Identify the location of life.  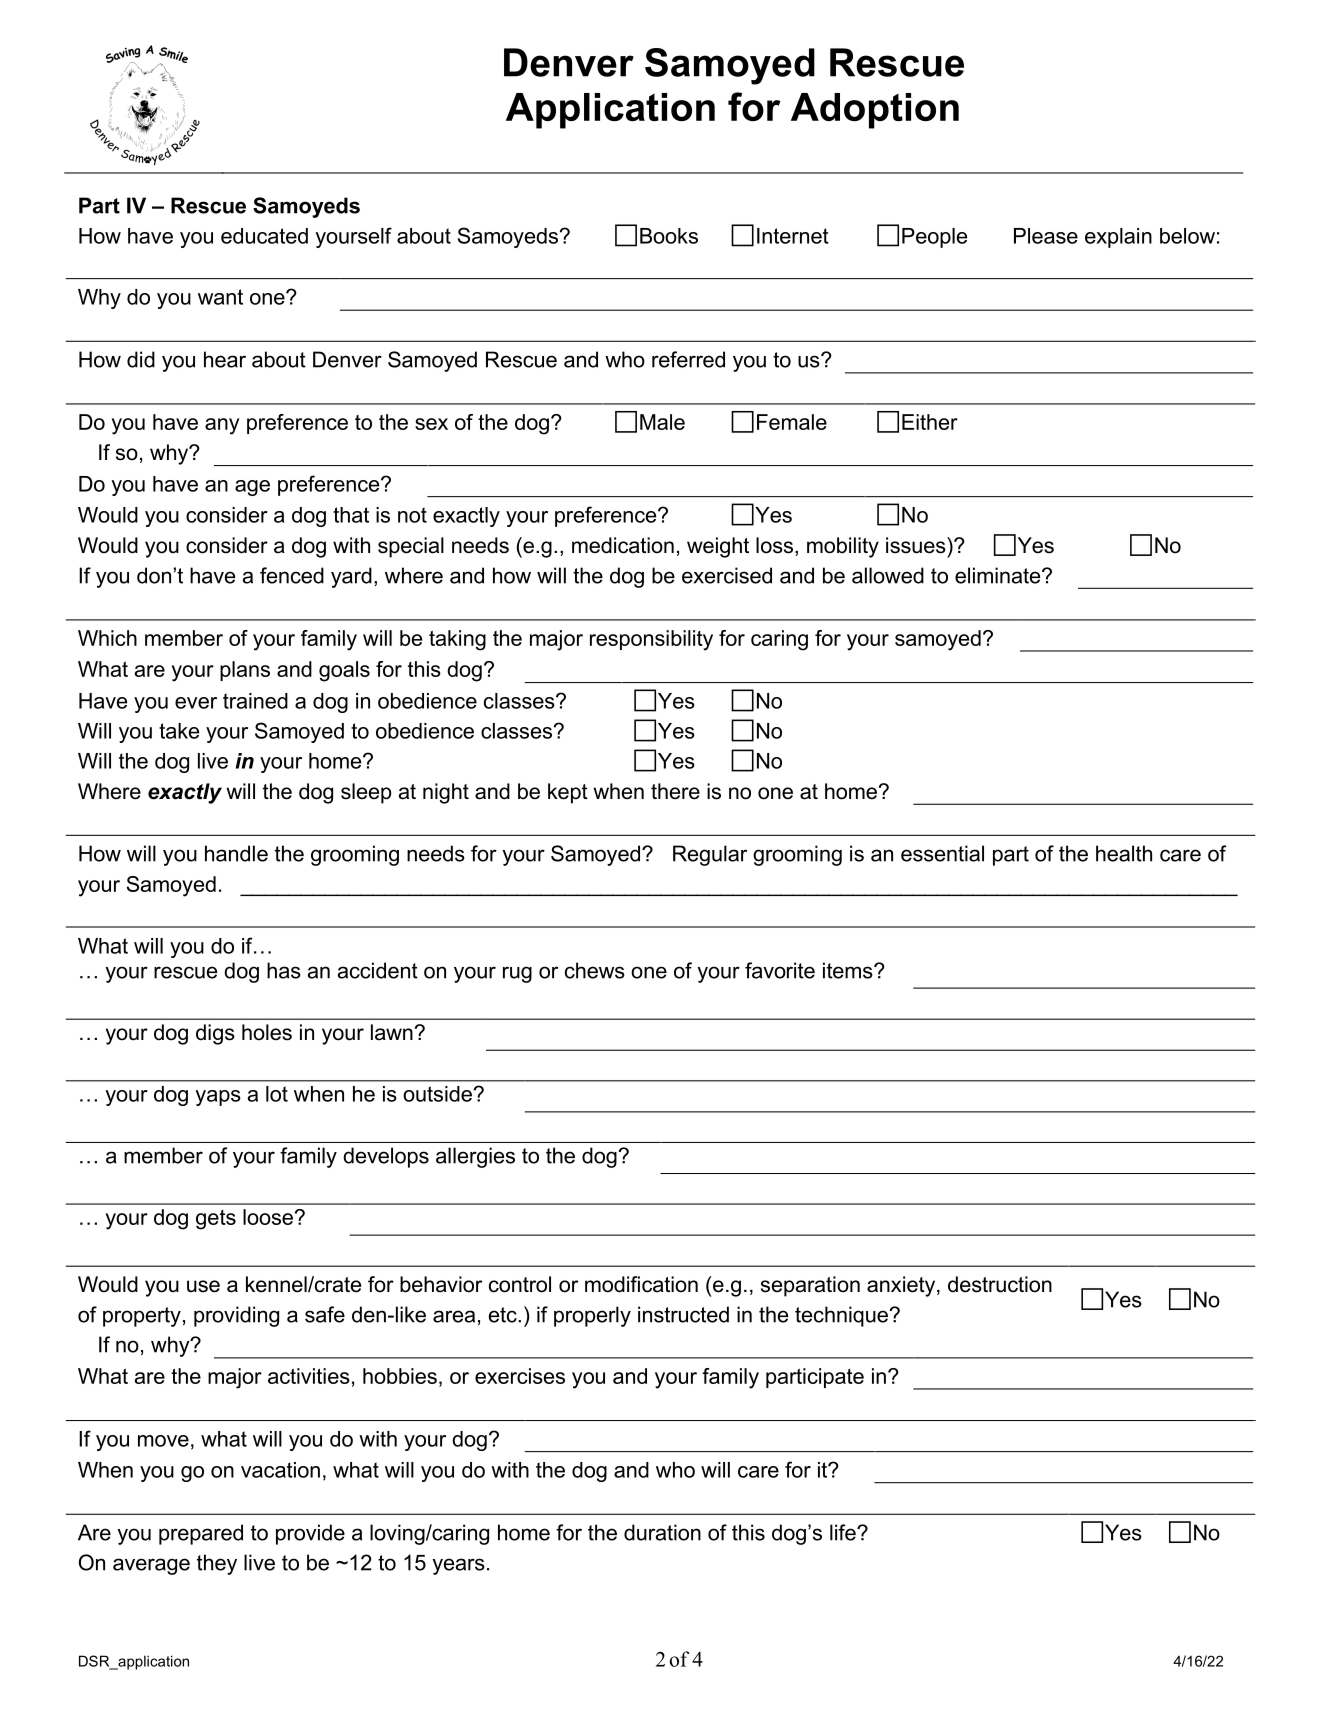
(844, 1532).
